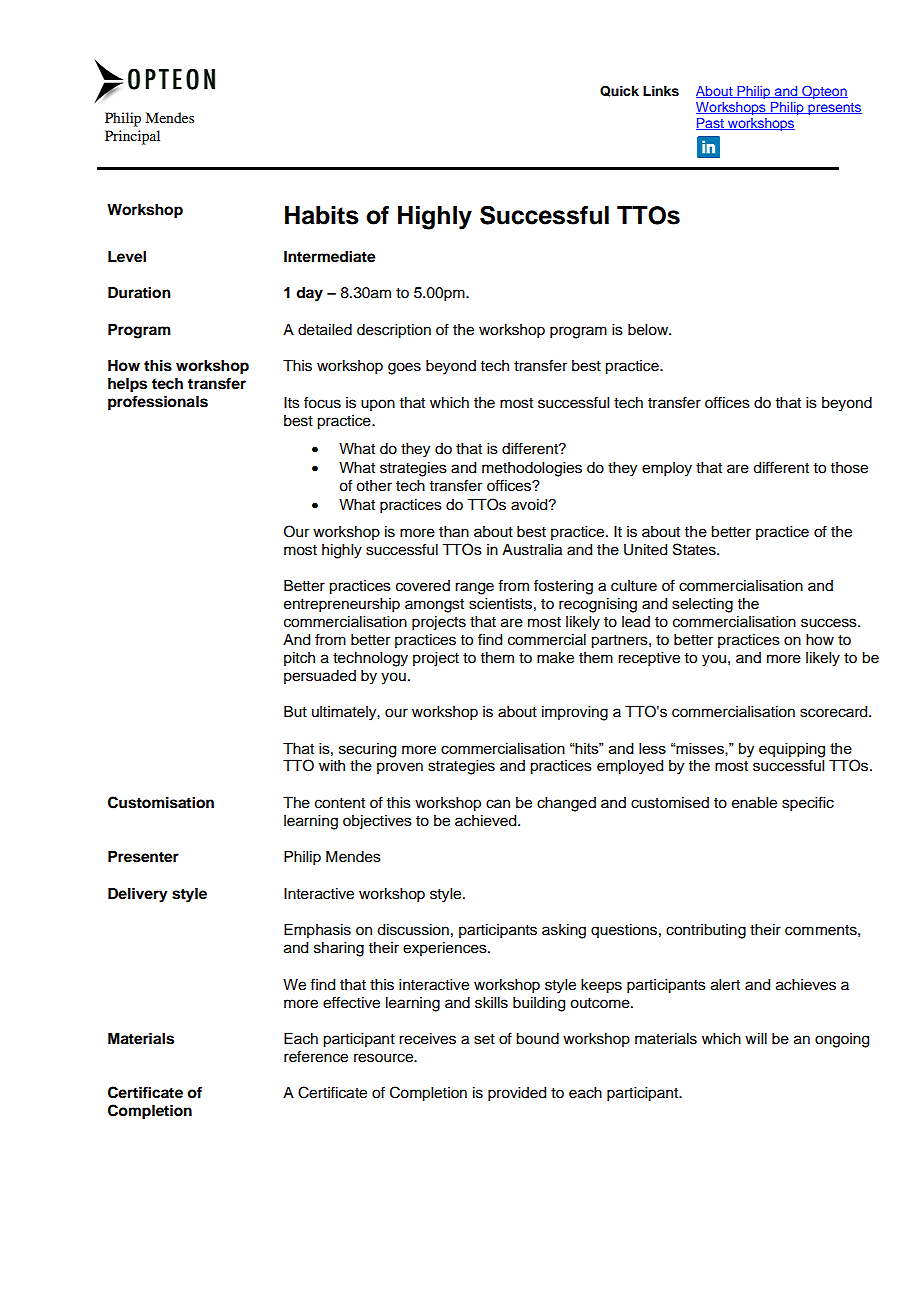  What do you see at coordinates (299, 659) in the screenshot?
I see `pitch` at bounding box center [299, 659].
